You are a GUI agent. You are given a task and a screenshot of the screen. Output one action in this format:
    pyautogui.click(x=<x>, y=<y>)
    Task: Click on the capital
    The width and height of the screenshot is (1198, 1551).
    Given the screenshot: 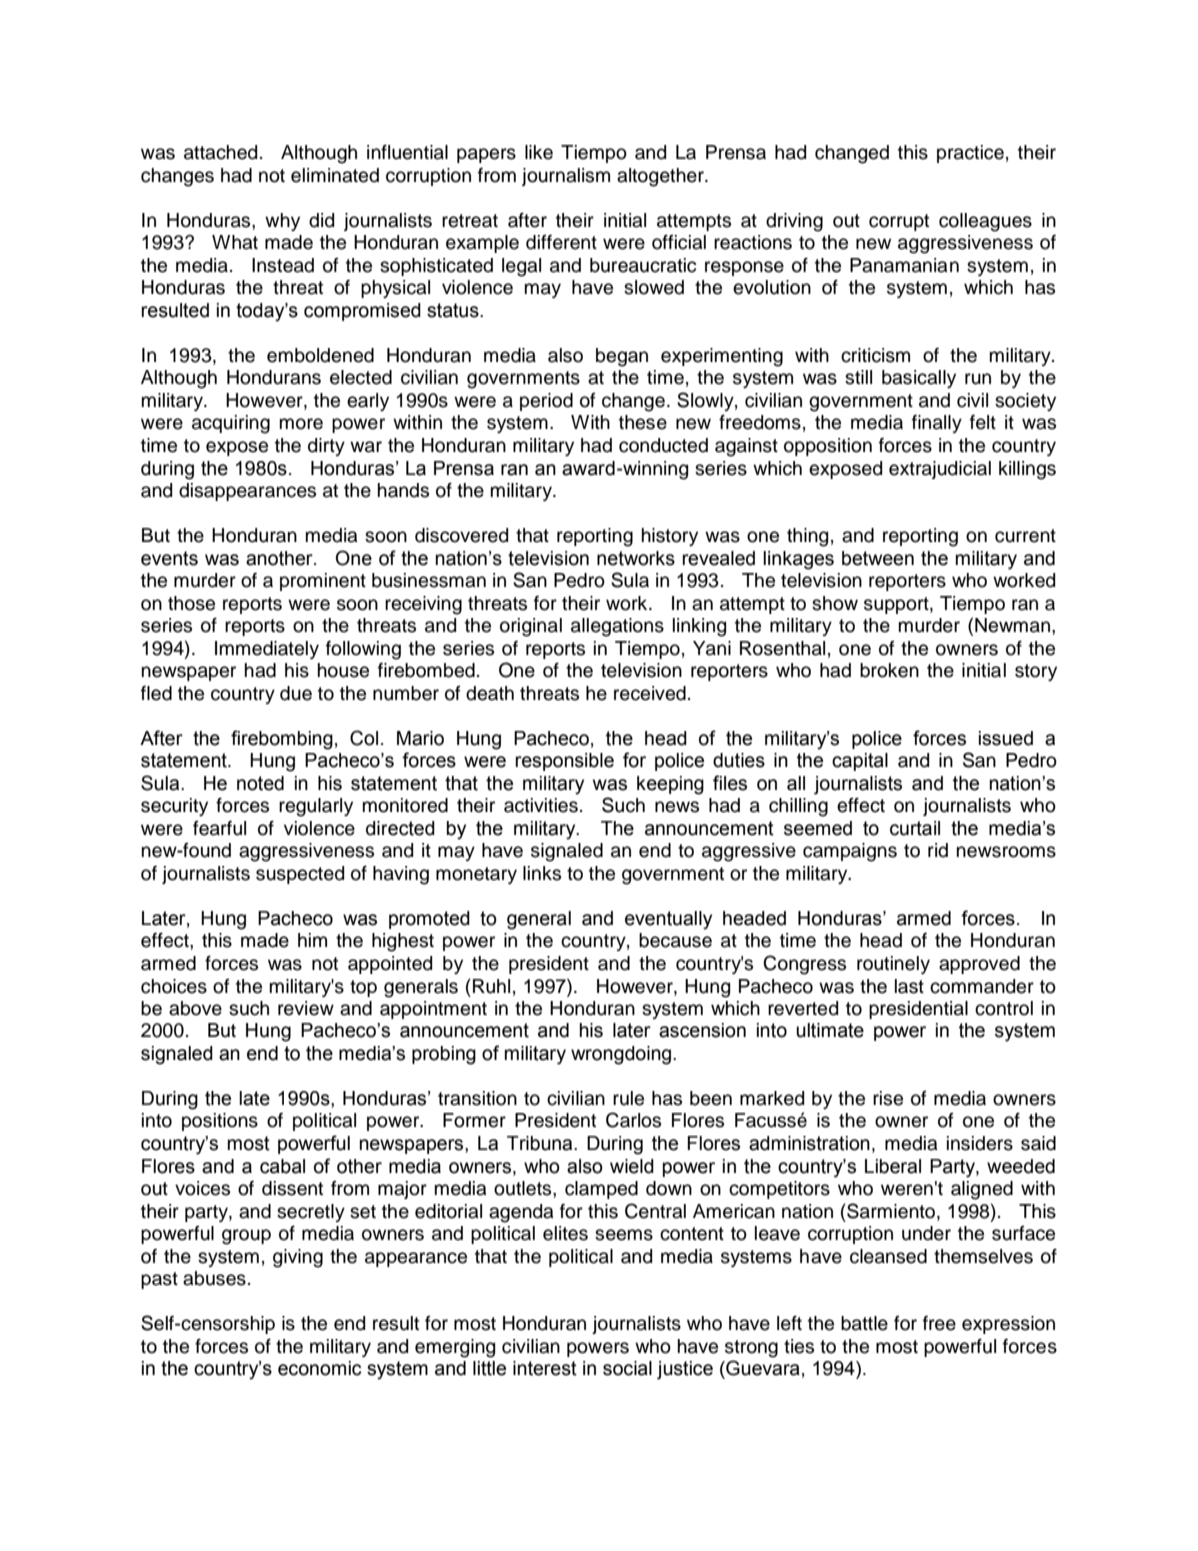 What is the action you would take?
    pyautogui.click(x=860, y=762)
